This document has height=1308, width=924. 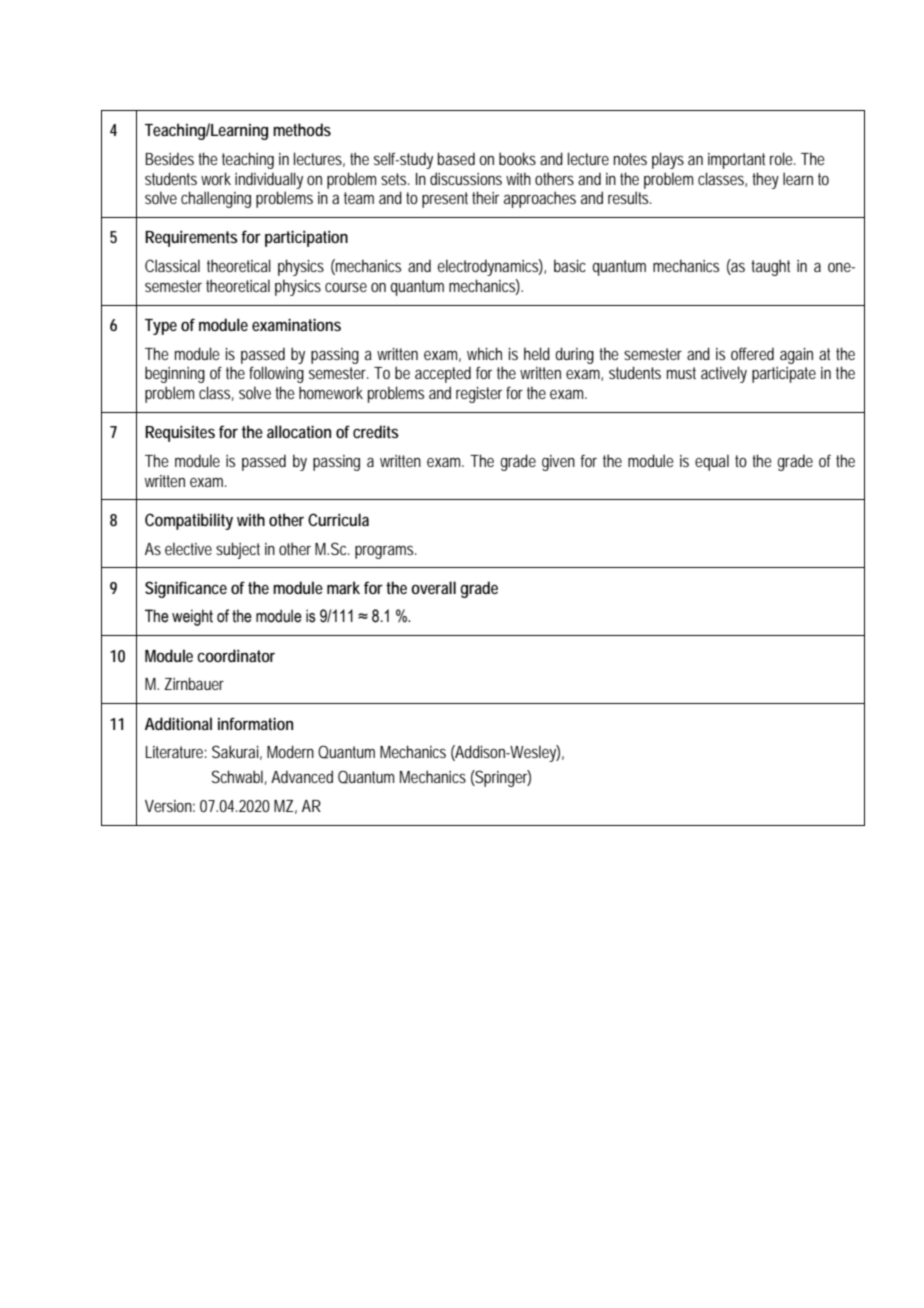 I want to click on individually, so click(x=269, y=180).
